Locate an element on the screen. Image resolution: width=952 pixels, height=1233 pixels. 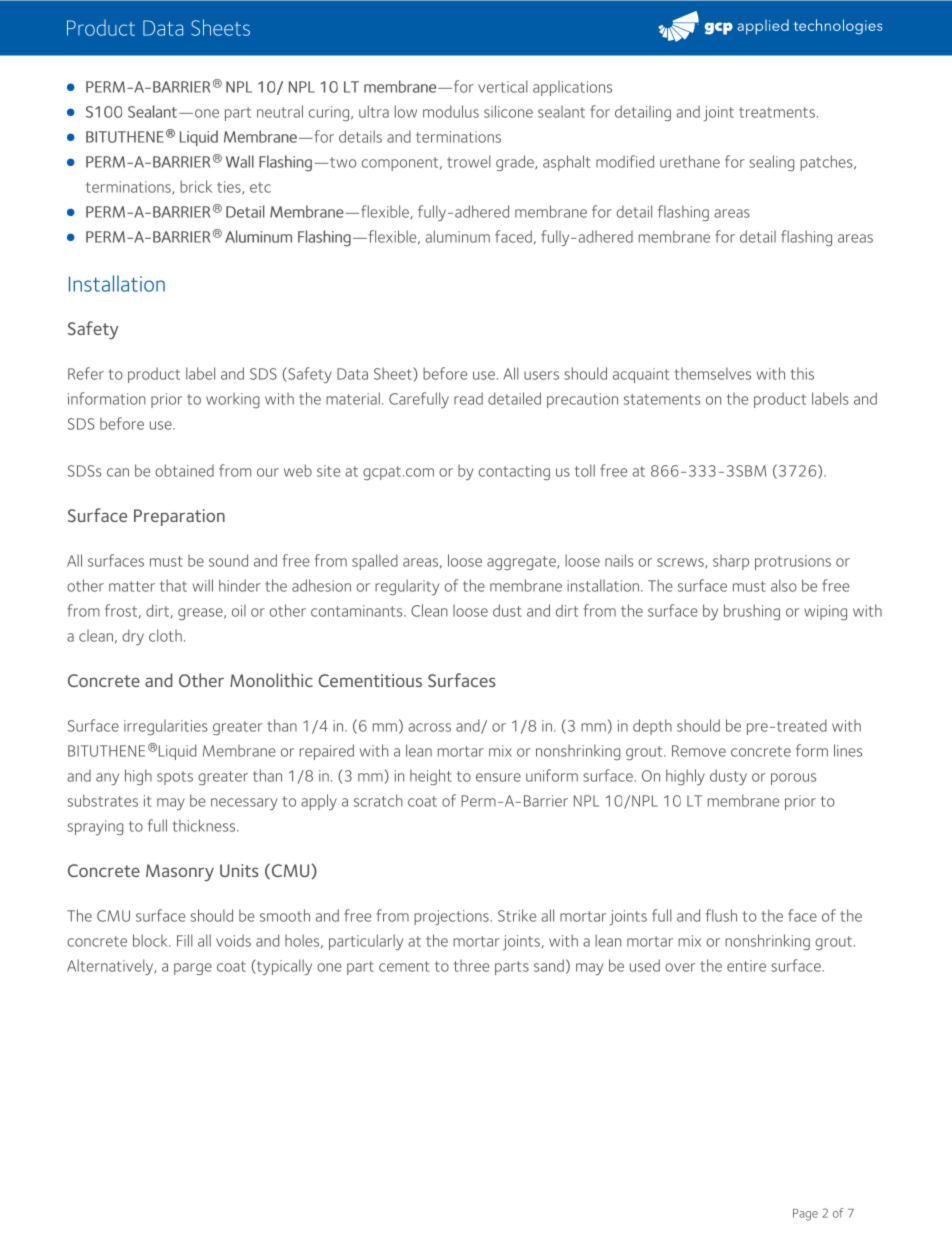
obtained is located at coordinates (184, 470).
